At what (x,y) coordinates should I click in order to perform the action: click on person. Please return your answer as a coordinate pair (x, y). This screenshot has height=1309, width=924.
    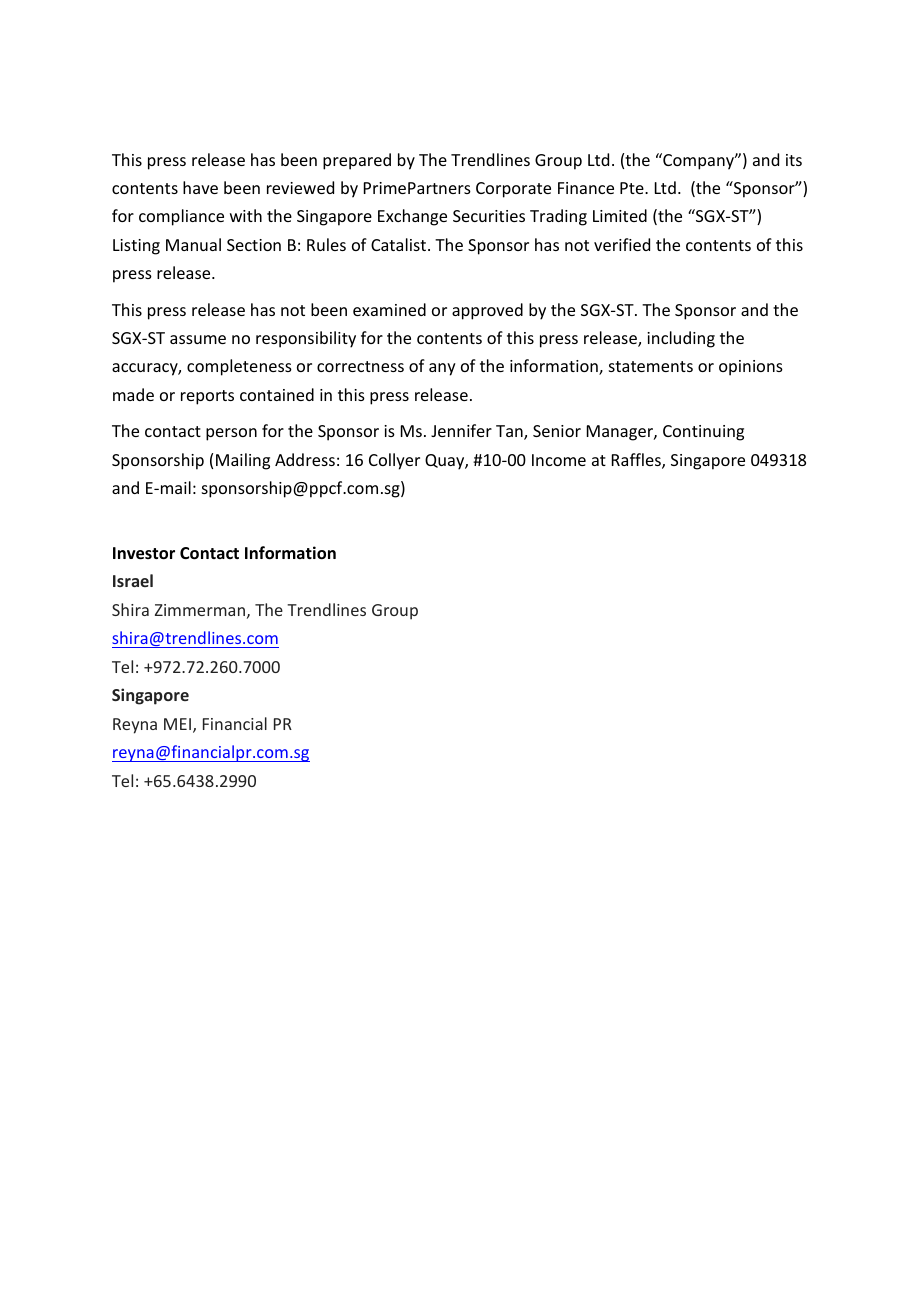
    Looking at the image, I should click on (231, 434).
